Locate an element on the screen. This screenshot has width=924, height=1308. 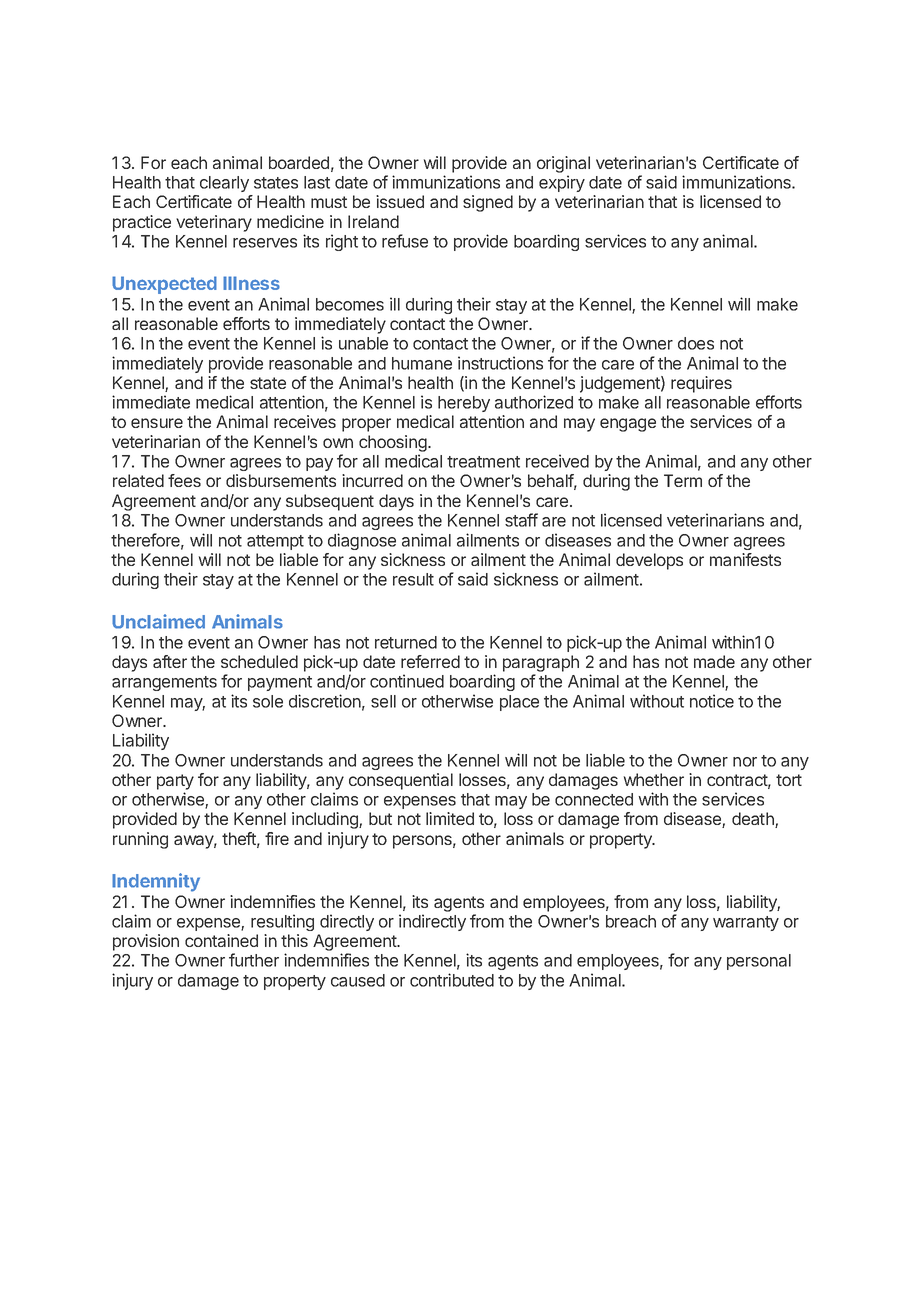
Term is located at coordinates (683, 480).
